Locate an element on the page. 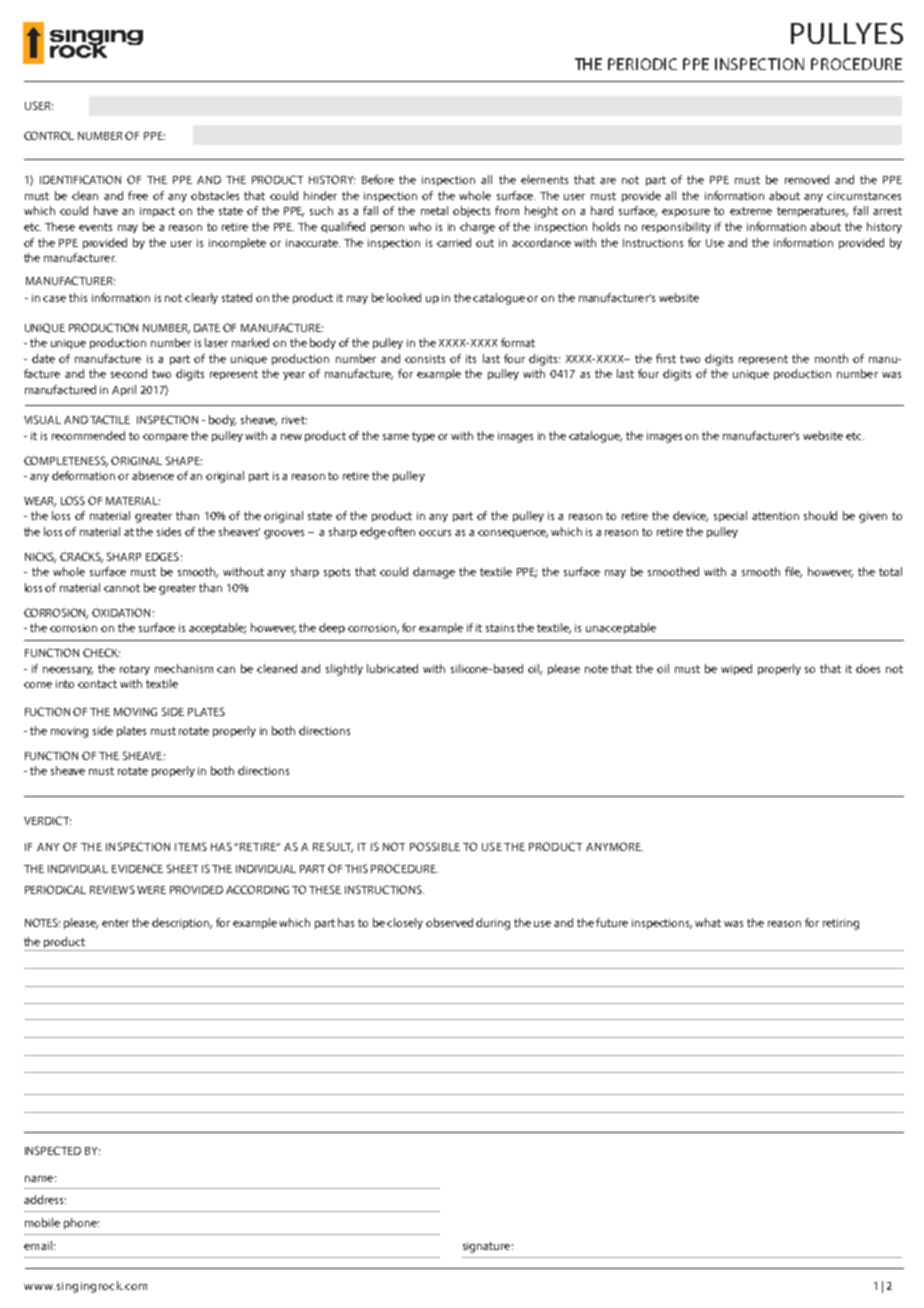  INSPECTED is located at coordinates (53, 1150).
